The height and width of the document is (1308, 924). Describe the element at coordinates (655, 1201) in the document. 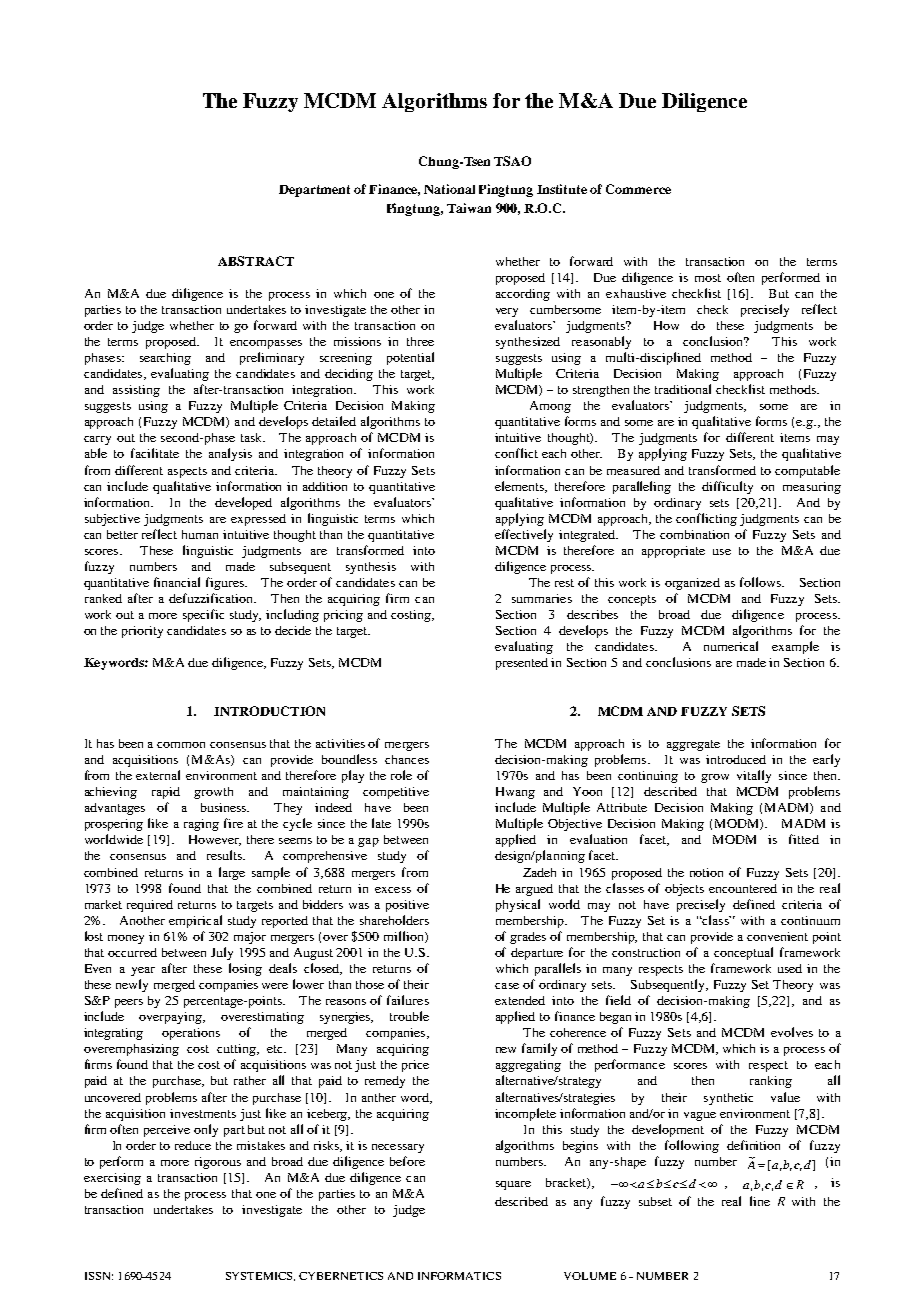

I see `subset` at that location.
